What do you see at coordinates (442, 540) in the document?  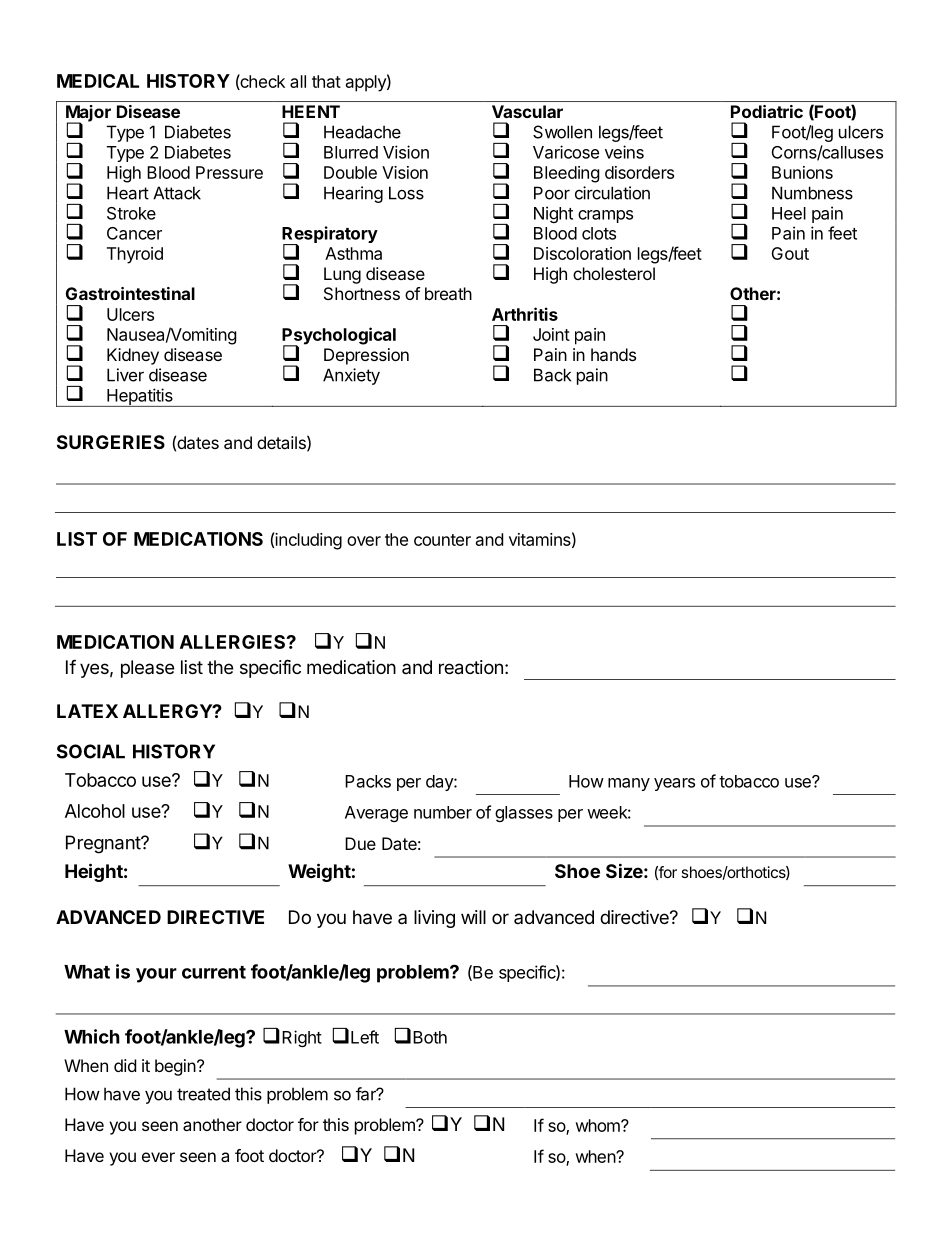 I see `counter` at bounding box center [442, 540].
